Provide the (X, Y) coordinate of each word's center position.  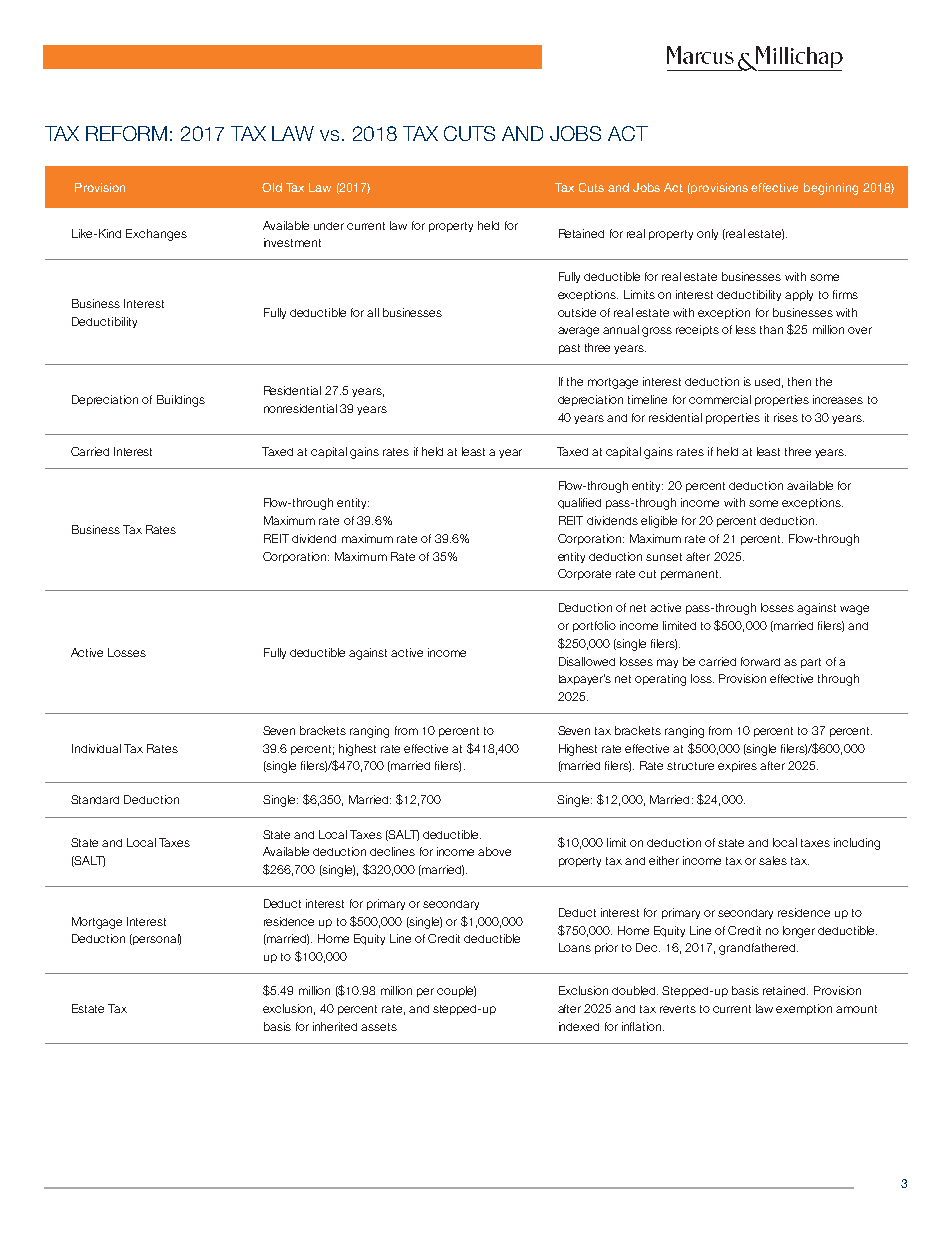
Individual (96, 748)
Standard (95, 799)
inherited (335, 1026)
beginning (831, 189)
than (771, 329)
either (664, 860)
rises (786, 417)
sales (773, 860)
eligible (659, 522)
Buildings (181, 401)
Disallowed (587, 661)
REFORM (126, 133)
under (329, 226)
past (569, 349)
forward (760, 661)
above (494, 851)
